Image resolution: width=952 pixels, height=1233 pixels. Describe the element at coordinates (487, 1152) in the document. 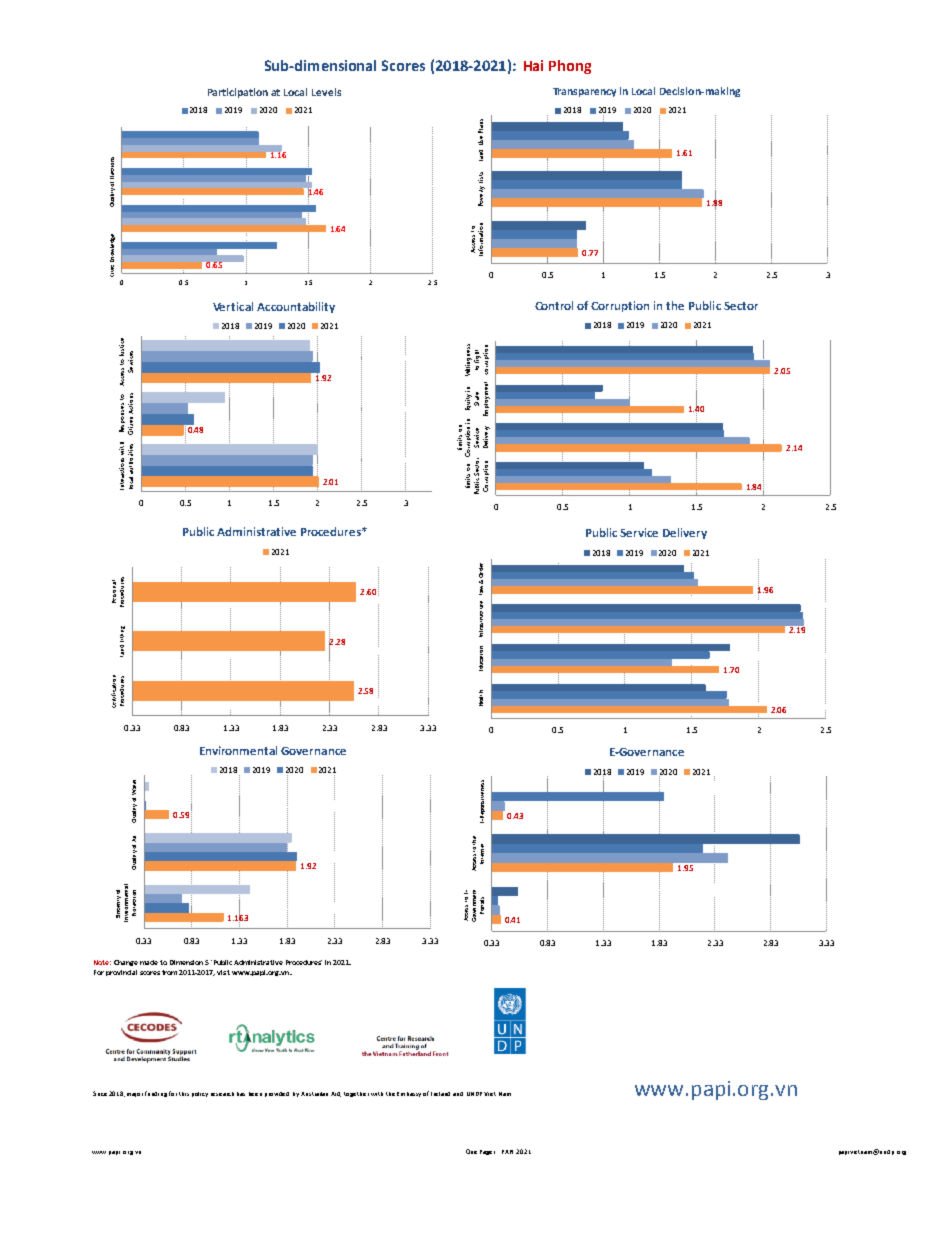

I see `Pager` at that location.
